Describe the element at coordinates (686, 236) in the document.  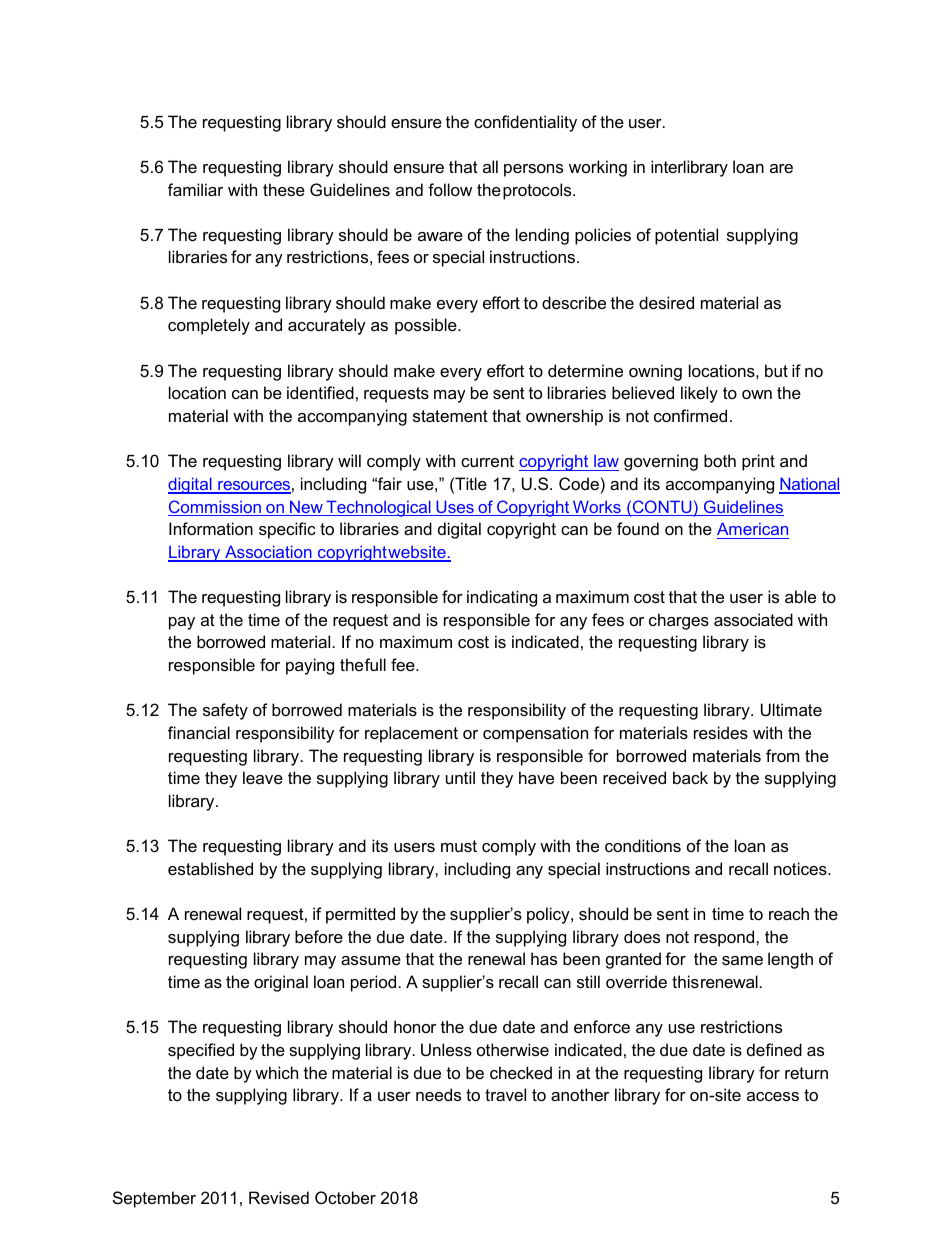
I see `potential` at that location.
